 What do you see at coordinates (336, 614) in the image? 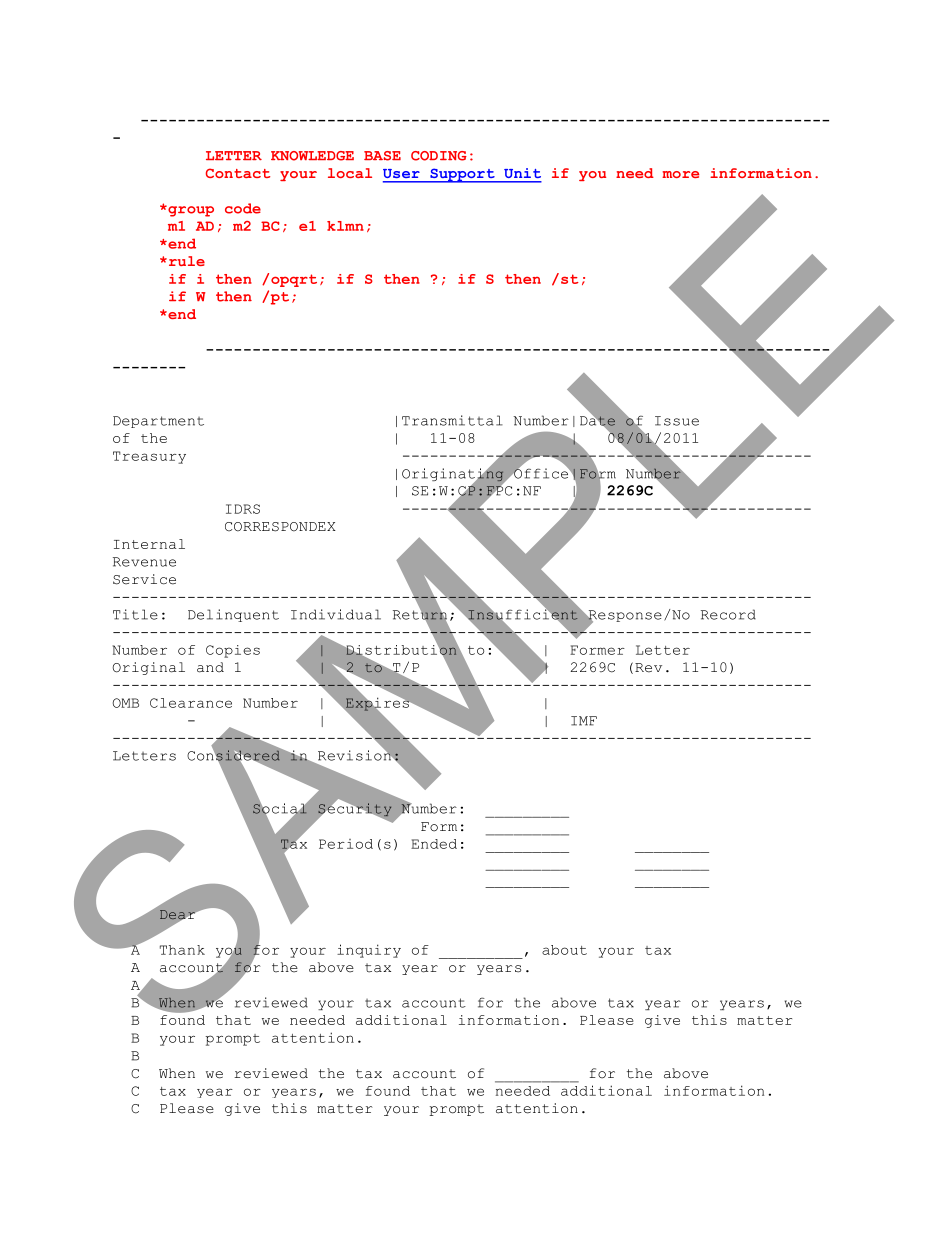
I see `Individual` at bounding box center [336, 614].
